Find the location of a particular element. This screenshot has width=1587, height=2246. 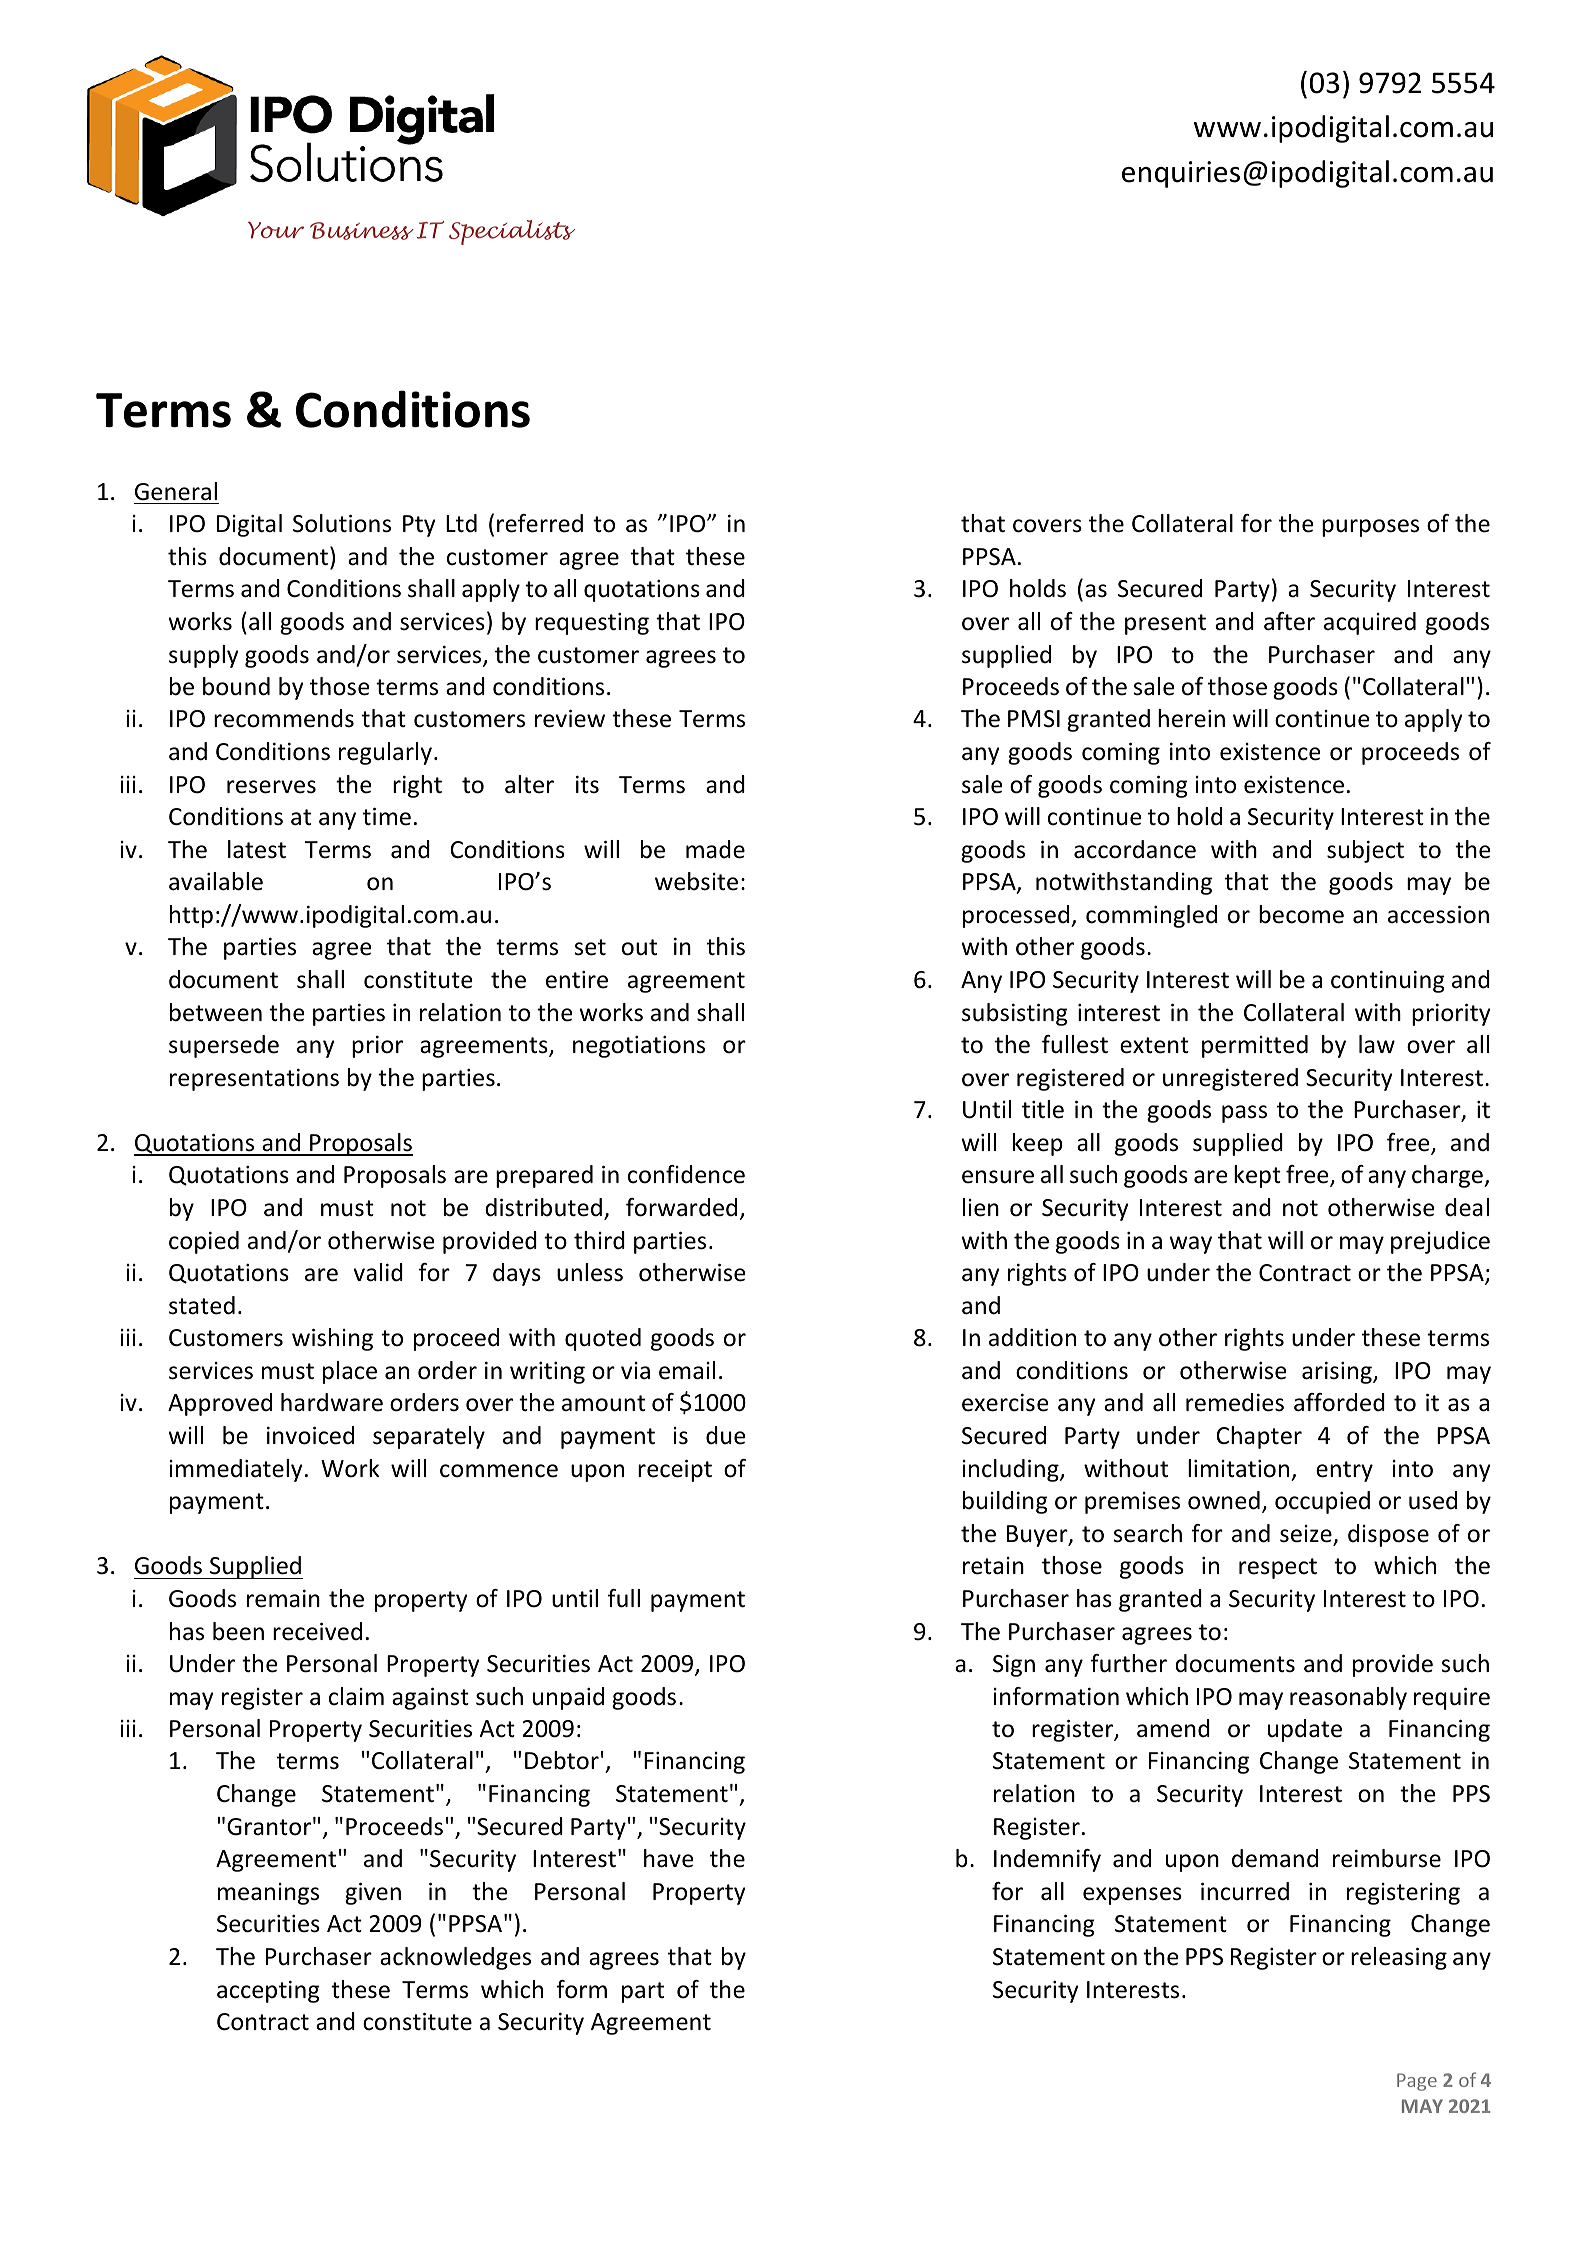

purposes is located at coordinates (1370, 528).
